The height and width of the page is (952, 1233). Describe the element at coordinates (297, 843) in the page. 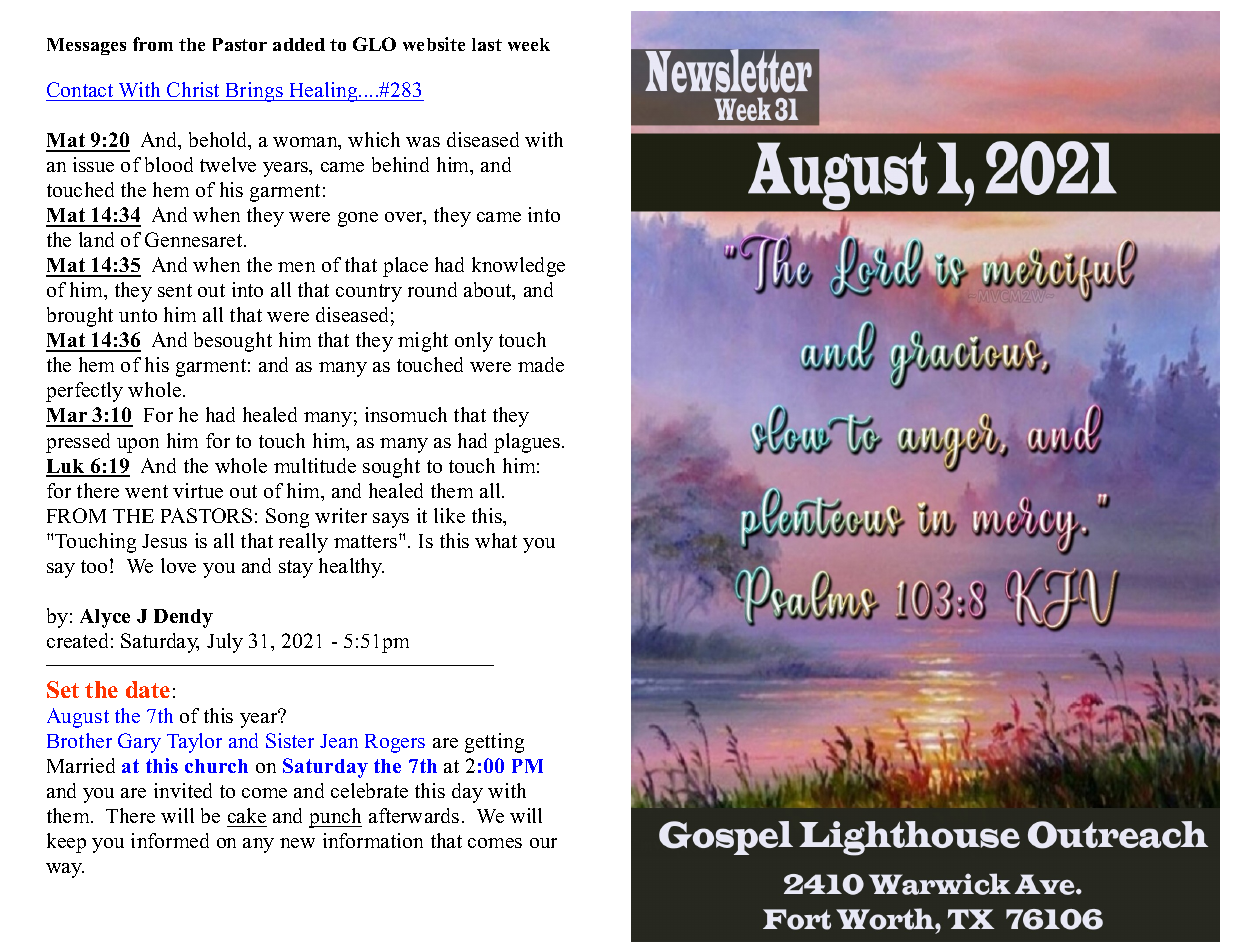

I see `new` at that location.
